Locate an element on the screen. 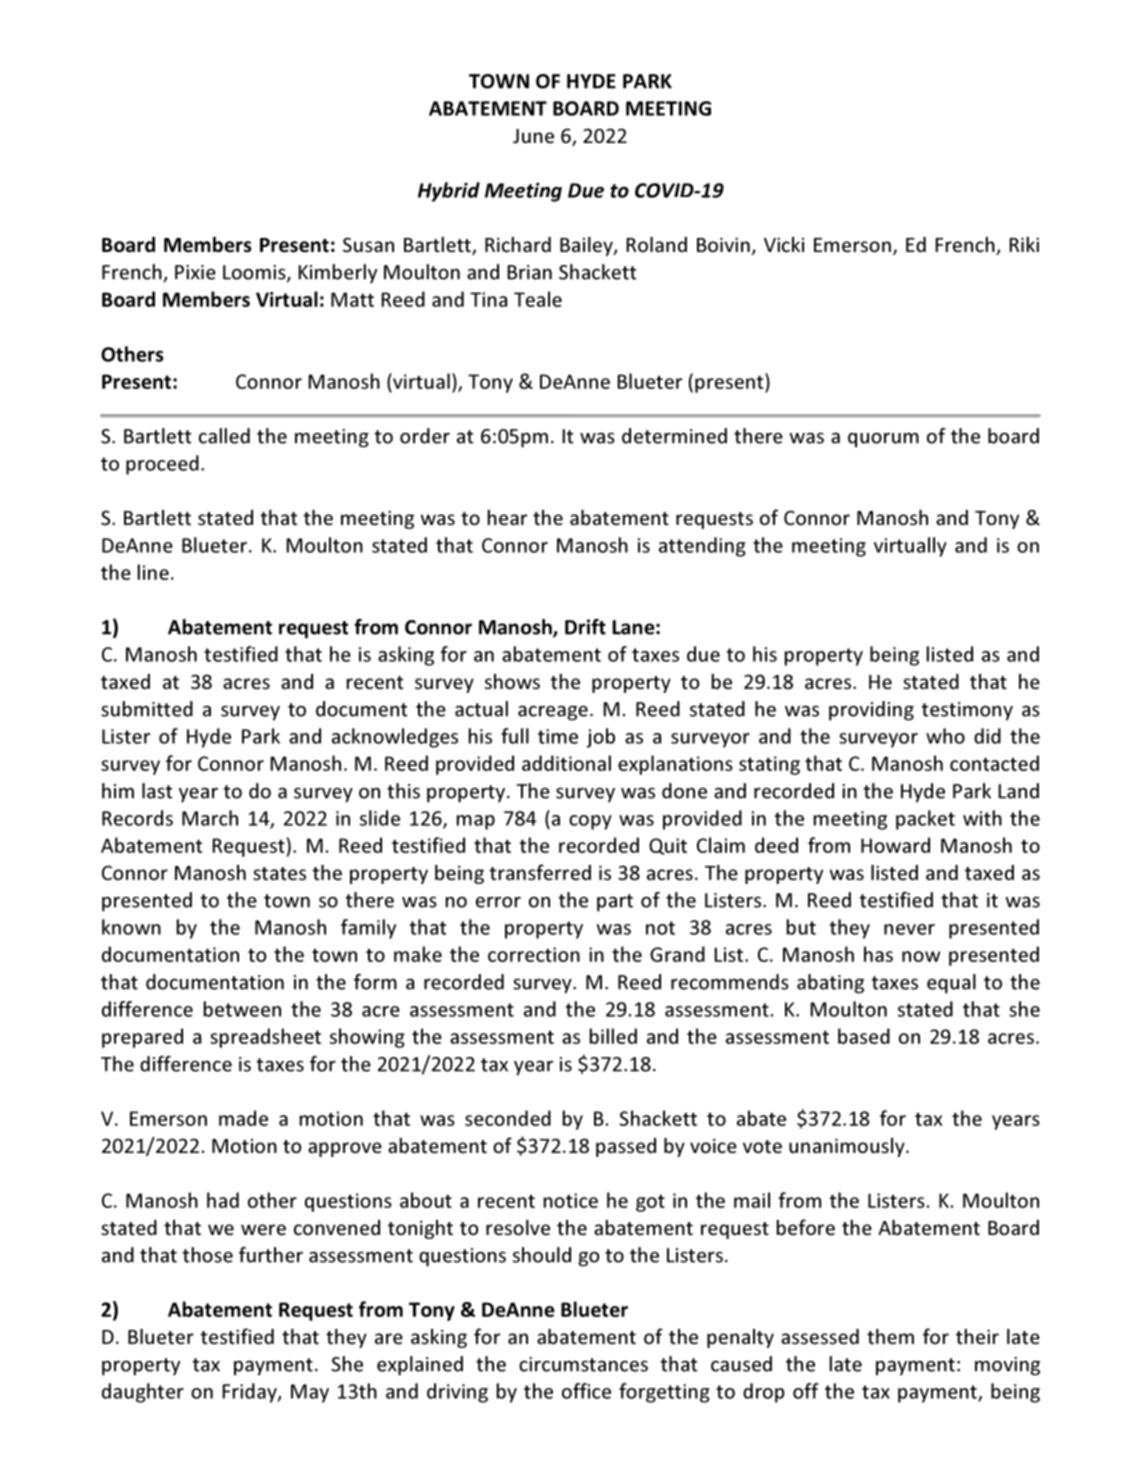  Friday is located at coordinates (250, 1393).
